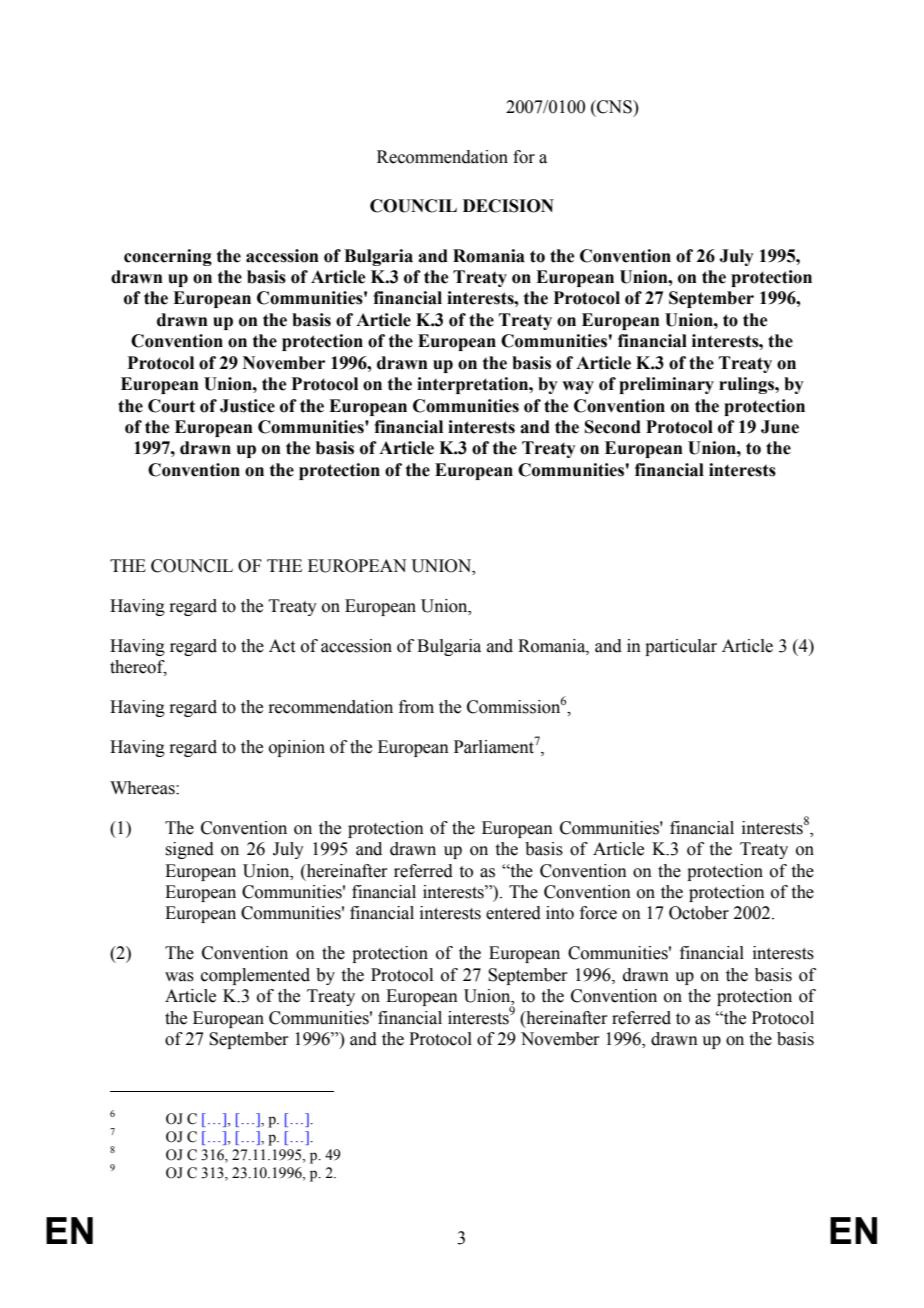 This screenshot has width=924, height=1308. Describe the element at coordinates (681, 647) in the screenshot. I see `particular` at that location.
